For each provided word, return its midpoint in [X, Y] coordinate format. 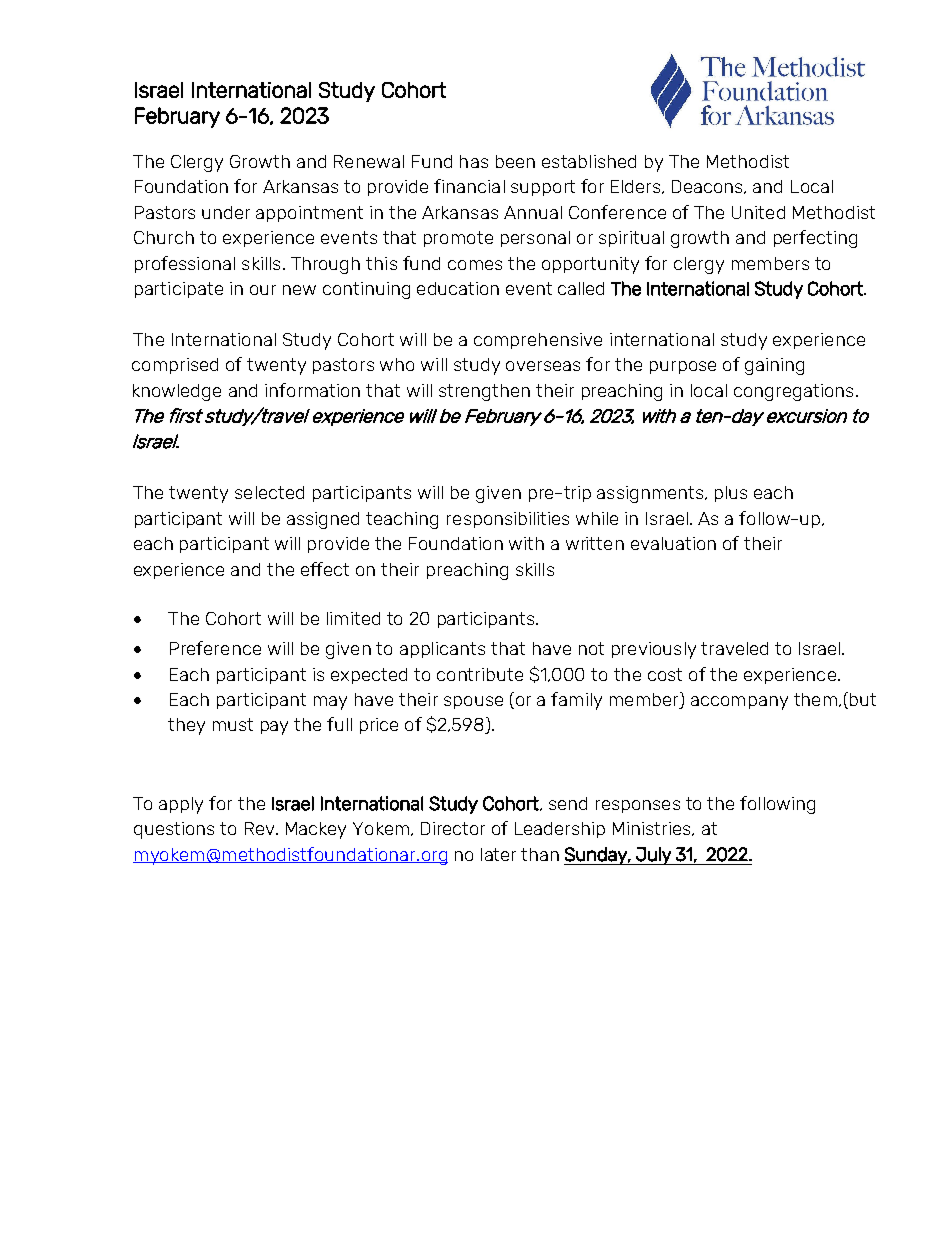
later [498, 854]
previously [654, 650]
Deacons [708, 187]
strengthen [484, 392]
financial [469, 186]
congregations [793, 392]
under [226, 212]
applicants [442, 650]
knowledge [177, 392]
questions [174, 830]
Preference [215, 648]
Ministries [653, 829]
